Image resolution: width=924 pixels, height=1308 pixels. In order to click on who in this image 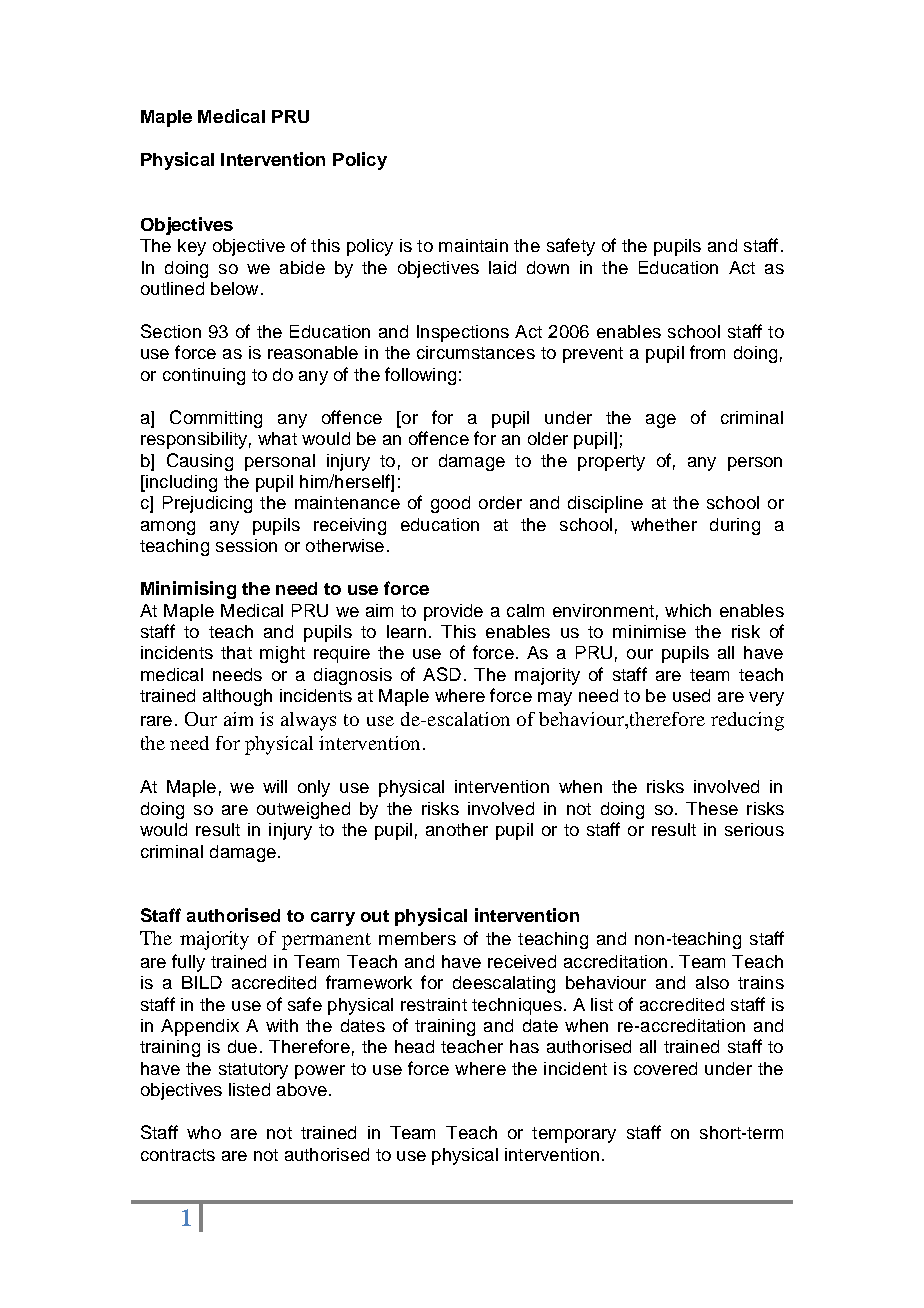, I will do `click(204, 1132)`.
